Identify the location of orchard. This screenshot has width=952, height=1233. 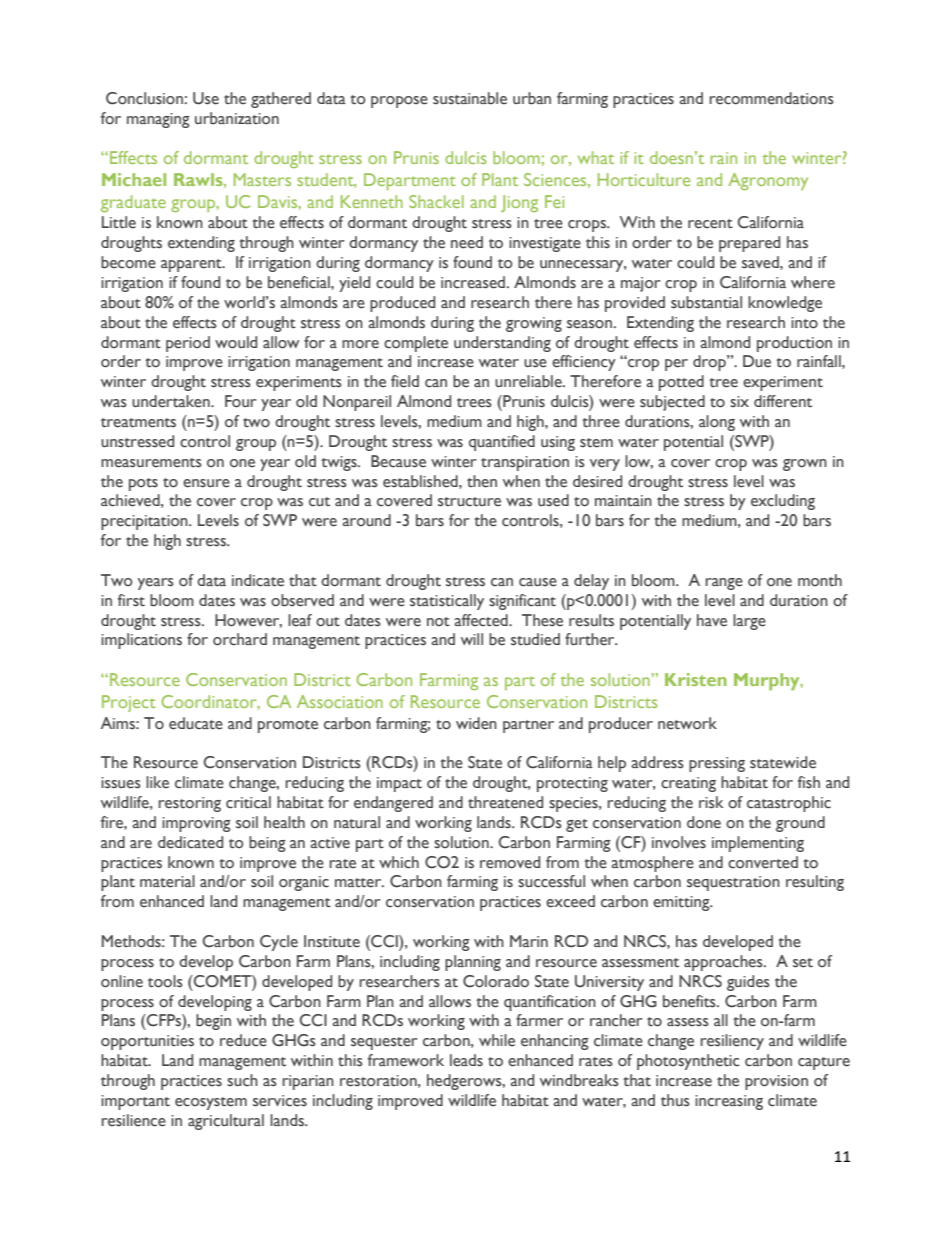
(240, 639).
